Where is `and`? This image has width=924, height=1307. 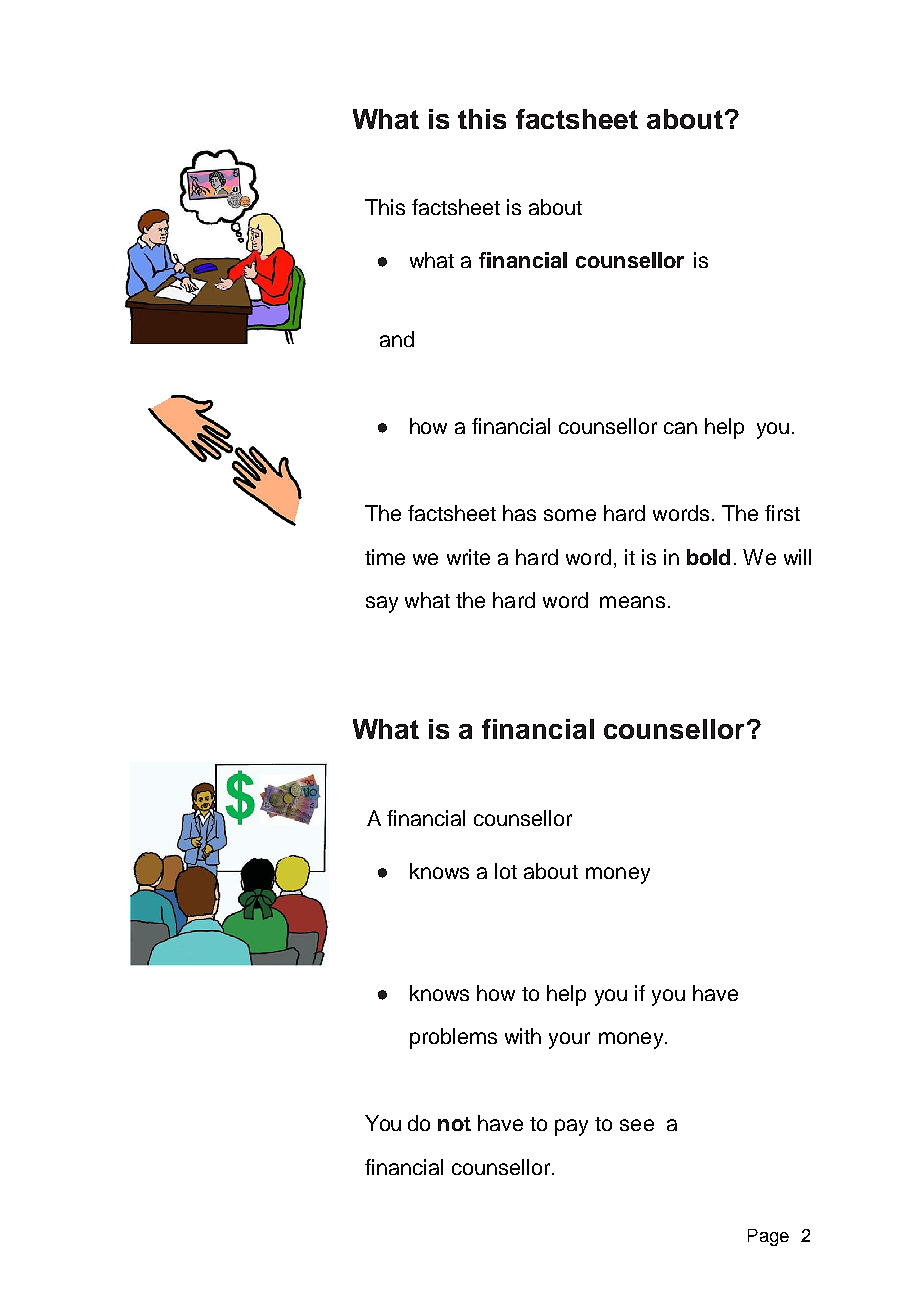 and is located at coordinates (397, 339).
